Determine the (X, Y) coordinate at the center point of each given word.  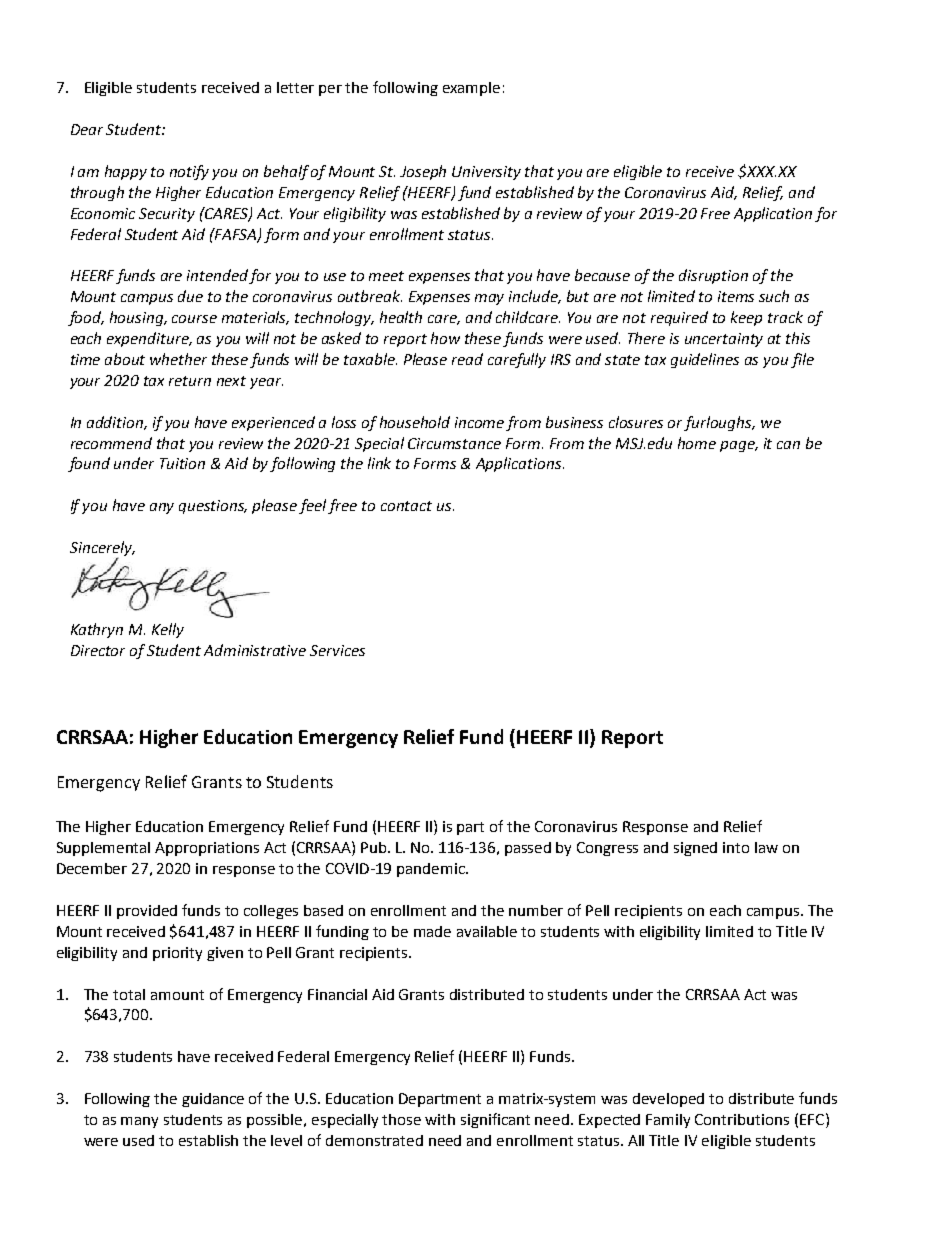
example (471, 89)
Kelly (168, 630)
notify (189, 172)
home (697, 443)
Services (337, 650)
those (401, 1119)
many (139, 1122)
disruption (713, 276)
